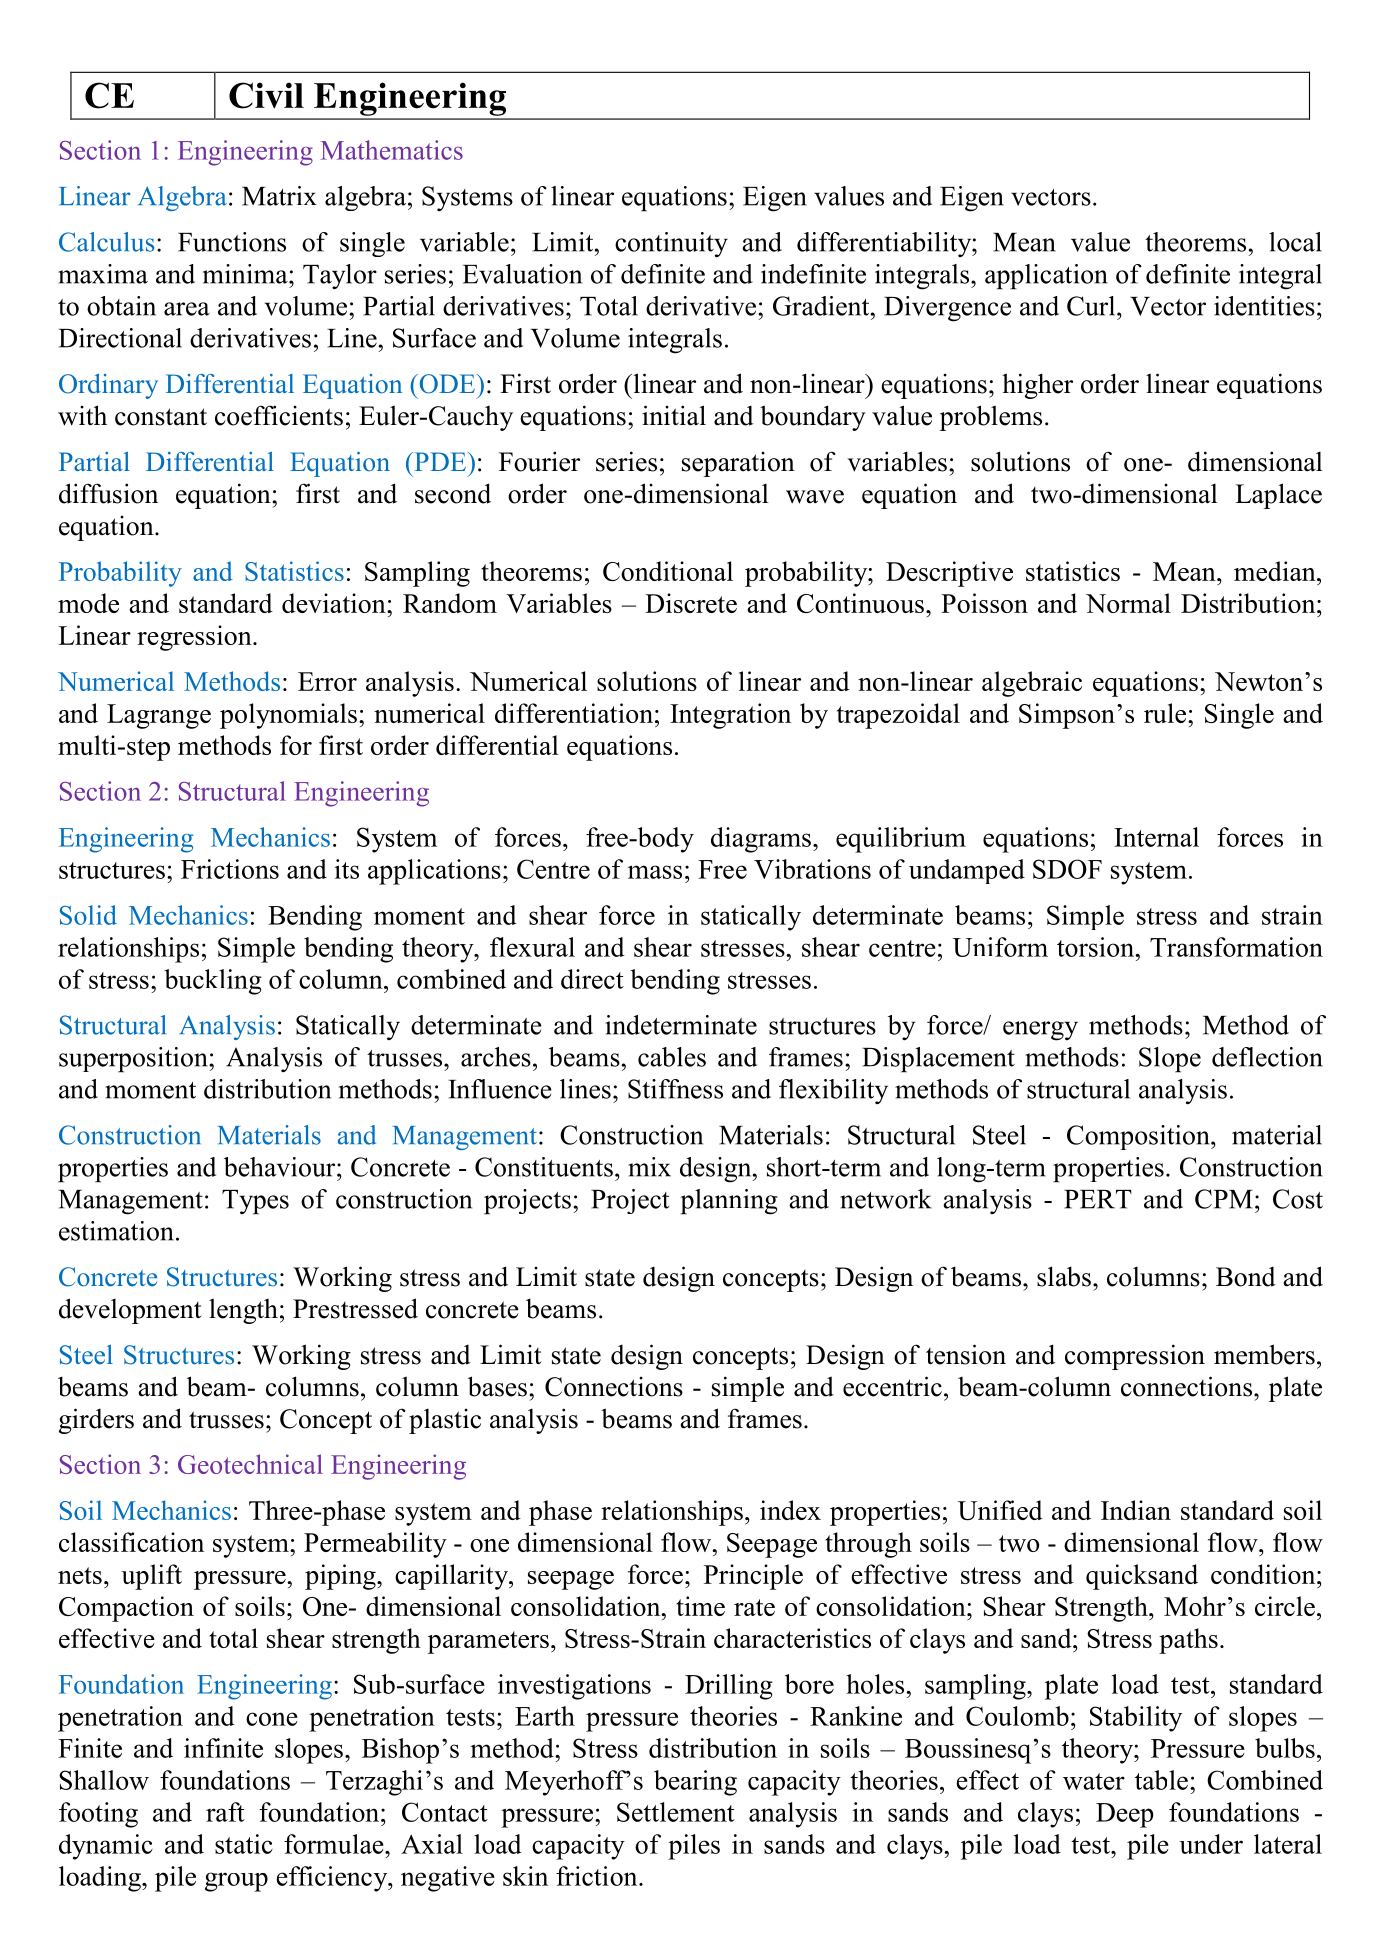 The image size is (1381, 1952). What do you see at coordinates (195, 638) in the document?
I see `regression` at bounding box center [195, 638].
